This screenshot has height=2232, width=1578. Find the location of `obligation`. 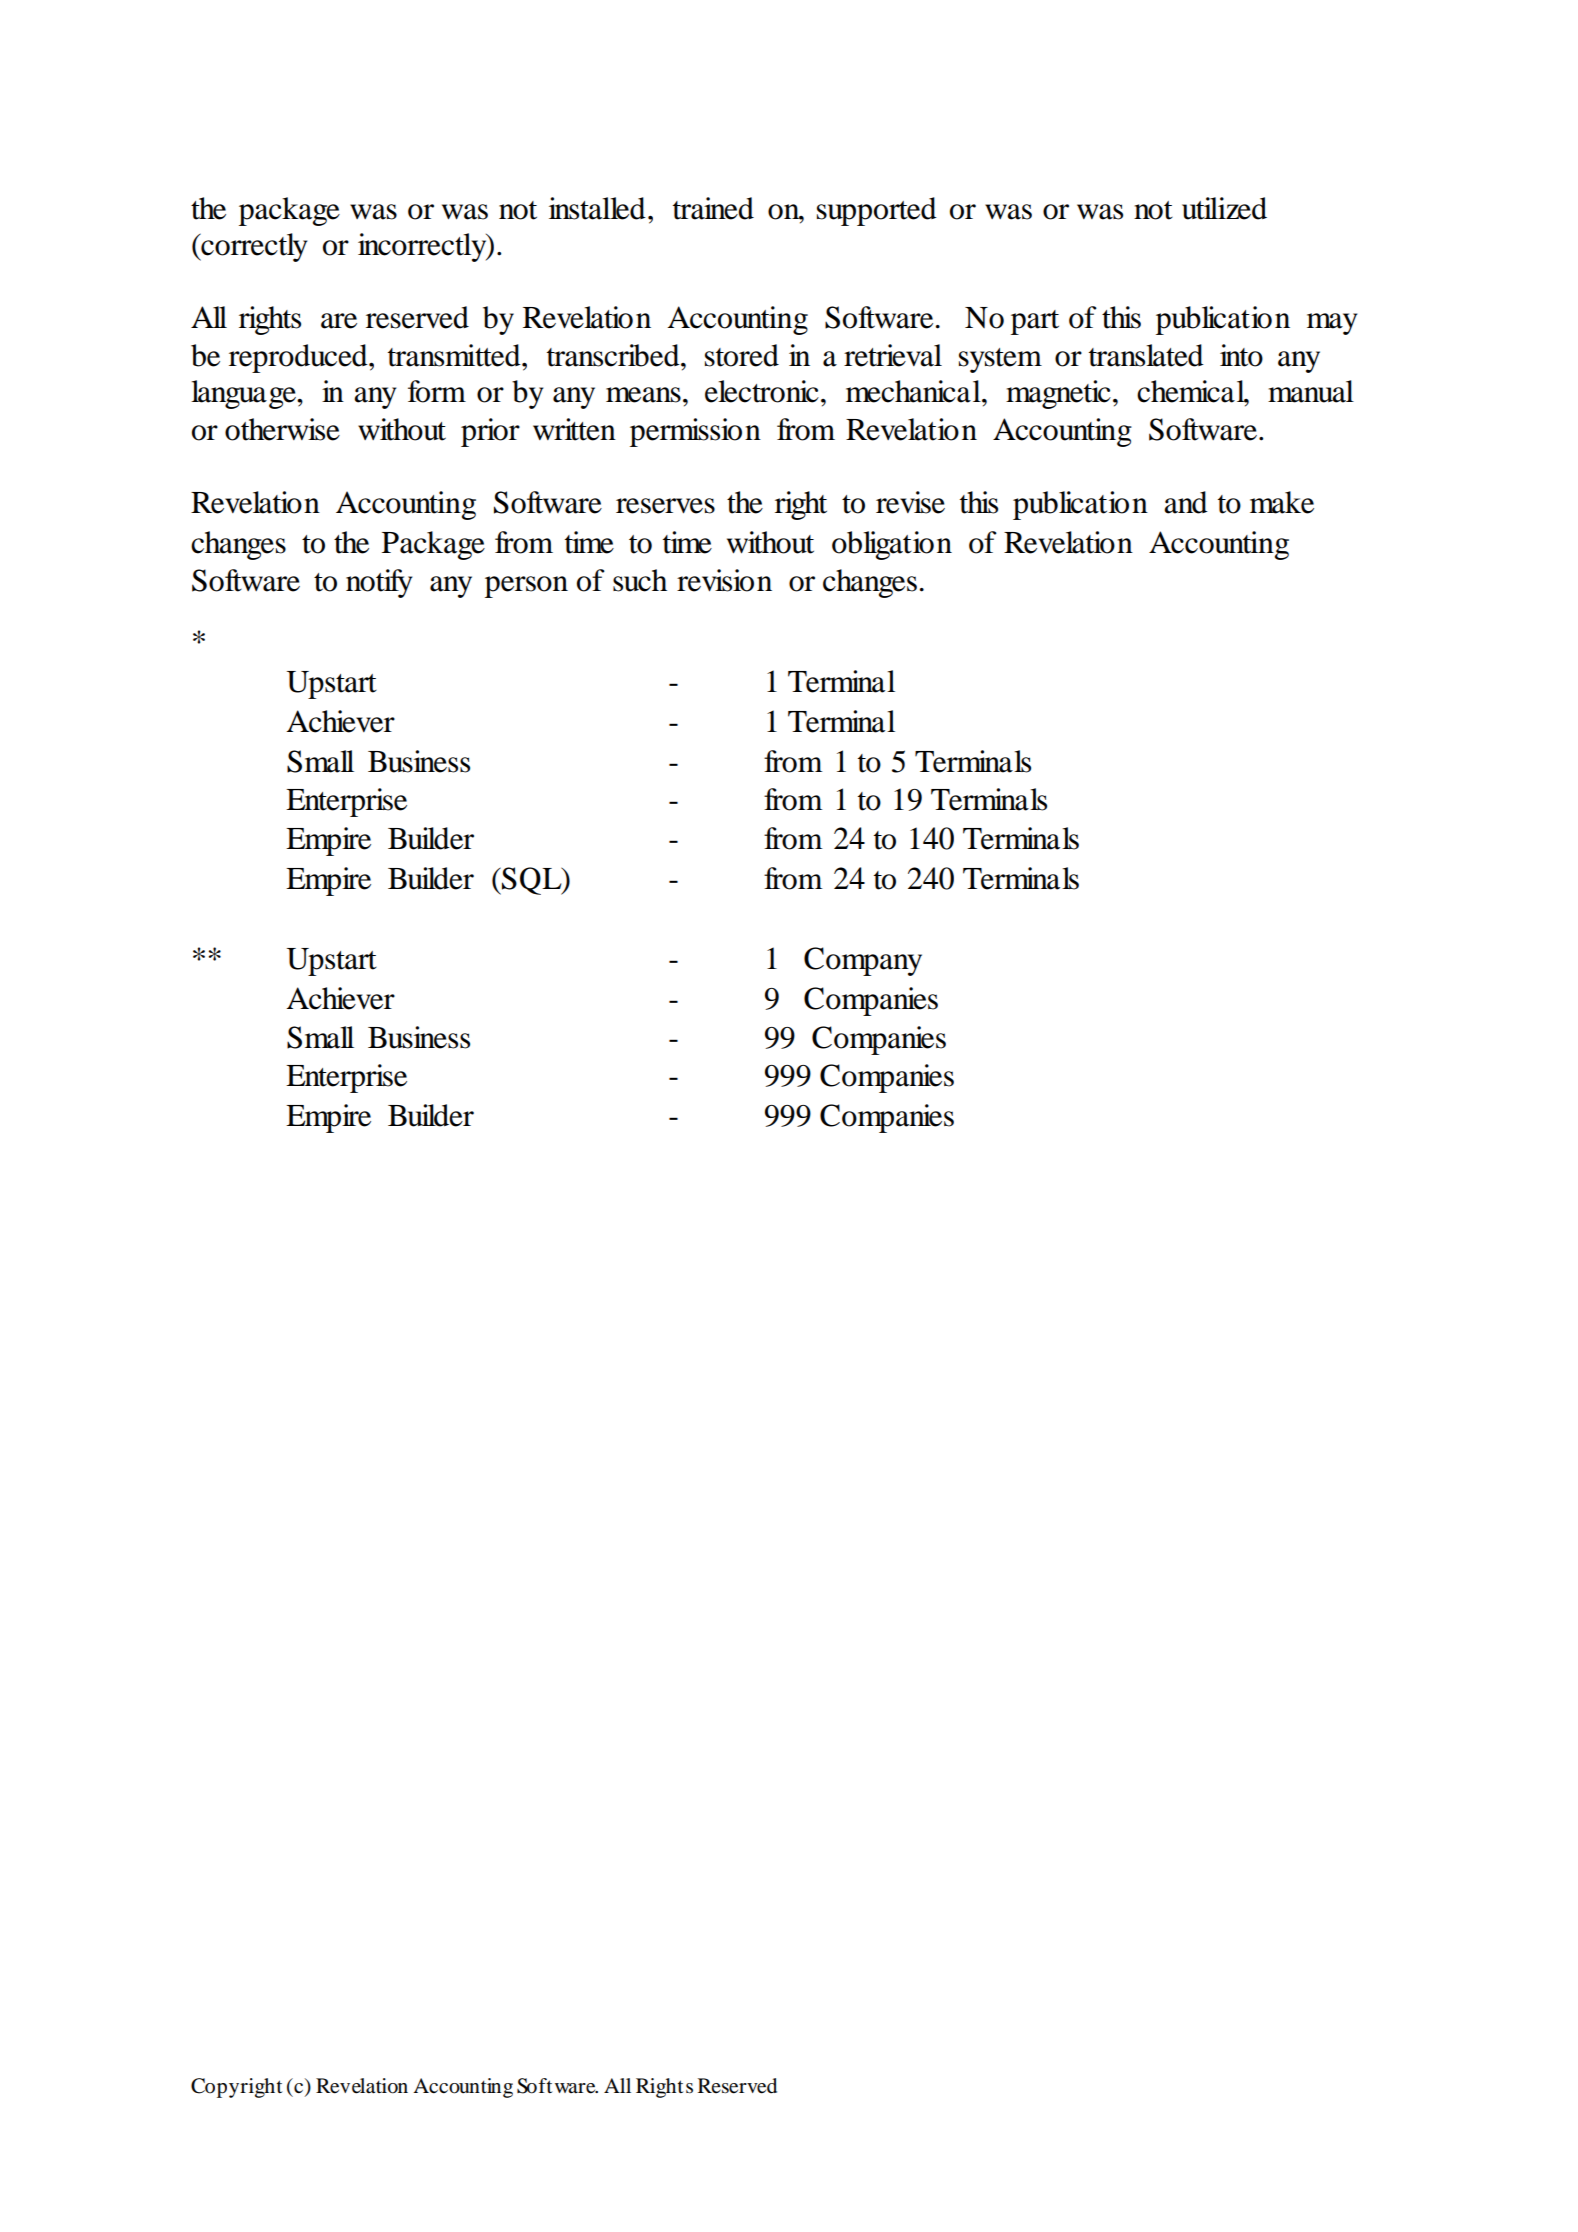

obligation is located at coordinates (892, 545).
